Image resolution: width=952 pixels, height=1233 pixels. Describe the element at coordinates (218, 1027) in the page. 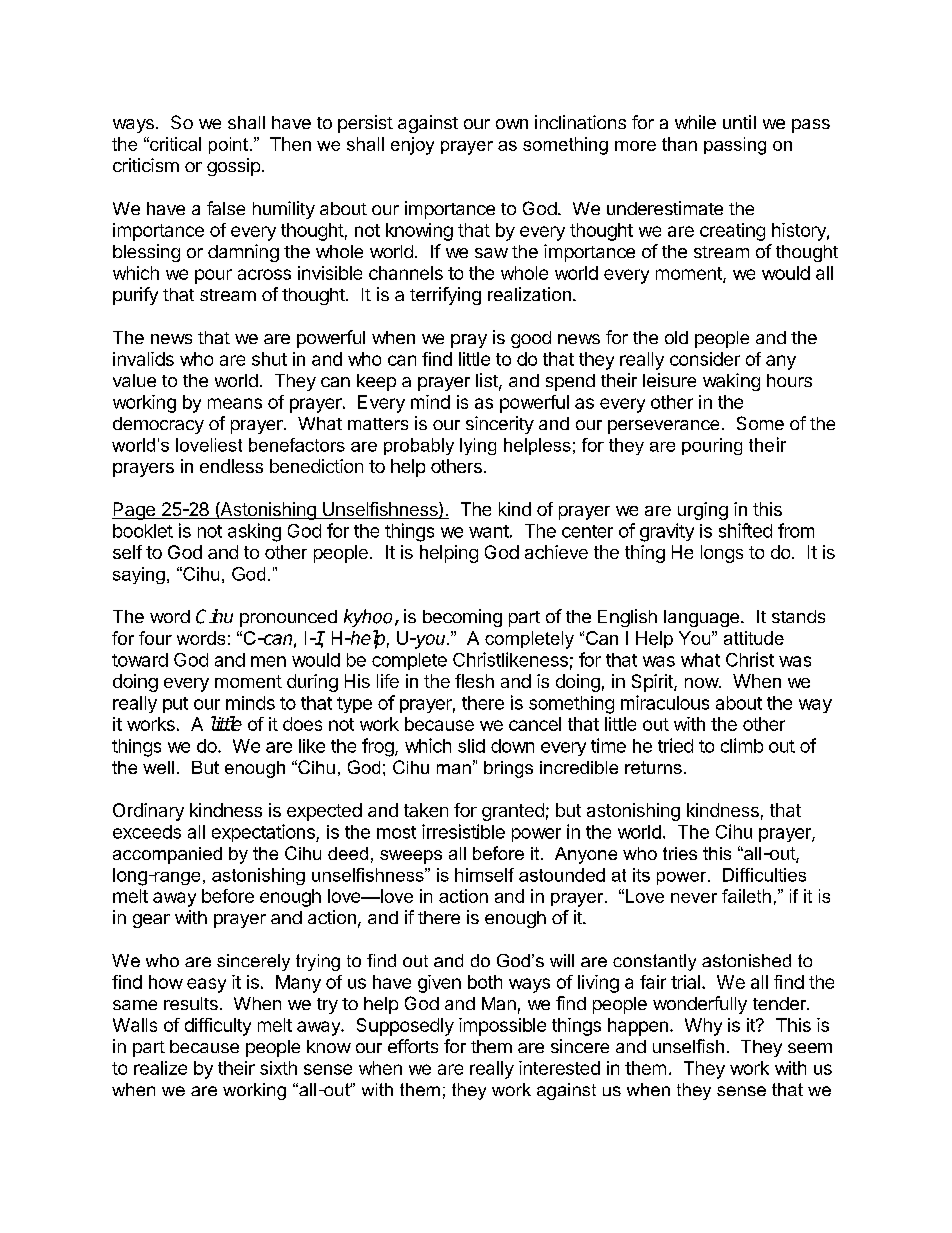

I see `difficulty` at that location.
